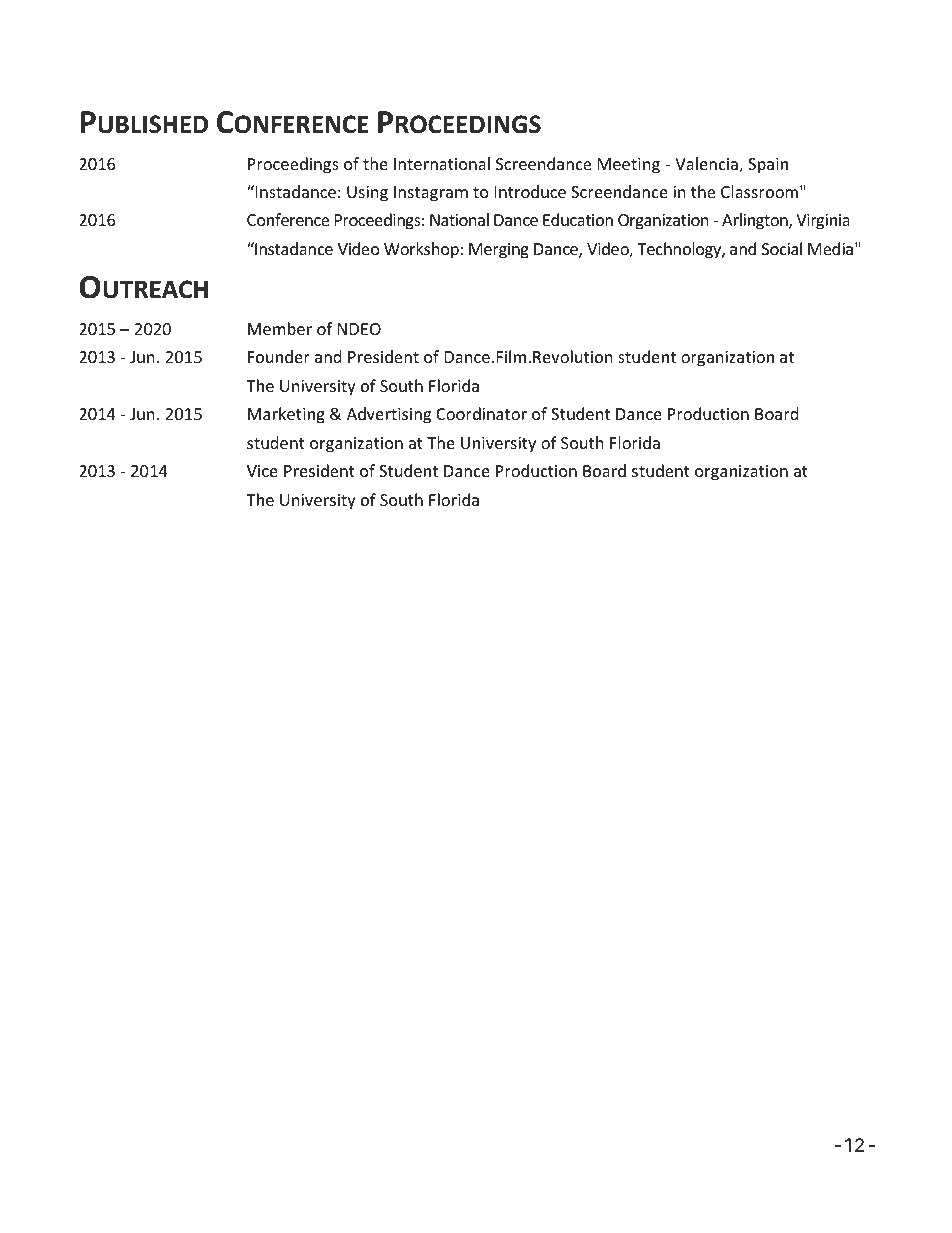  What do you see at coordinates (530, 191) in the screenshot?
I see `Introduce` at bounding box center [530, 191].
